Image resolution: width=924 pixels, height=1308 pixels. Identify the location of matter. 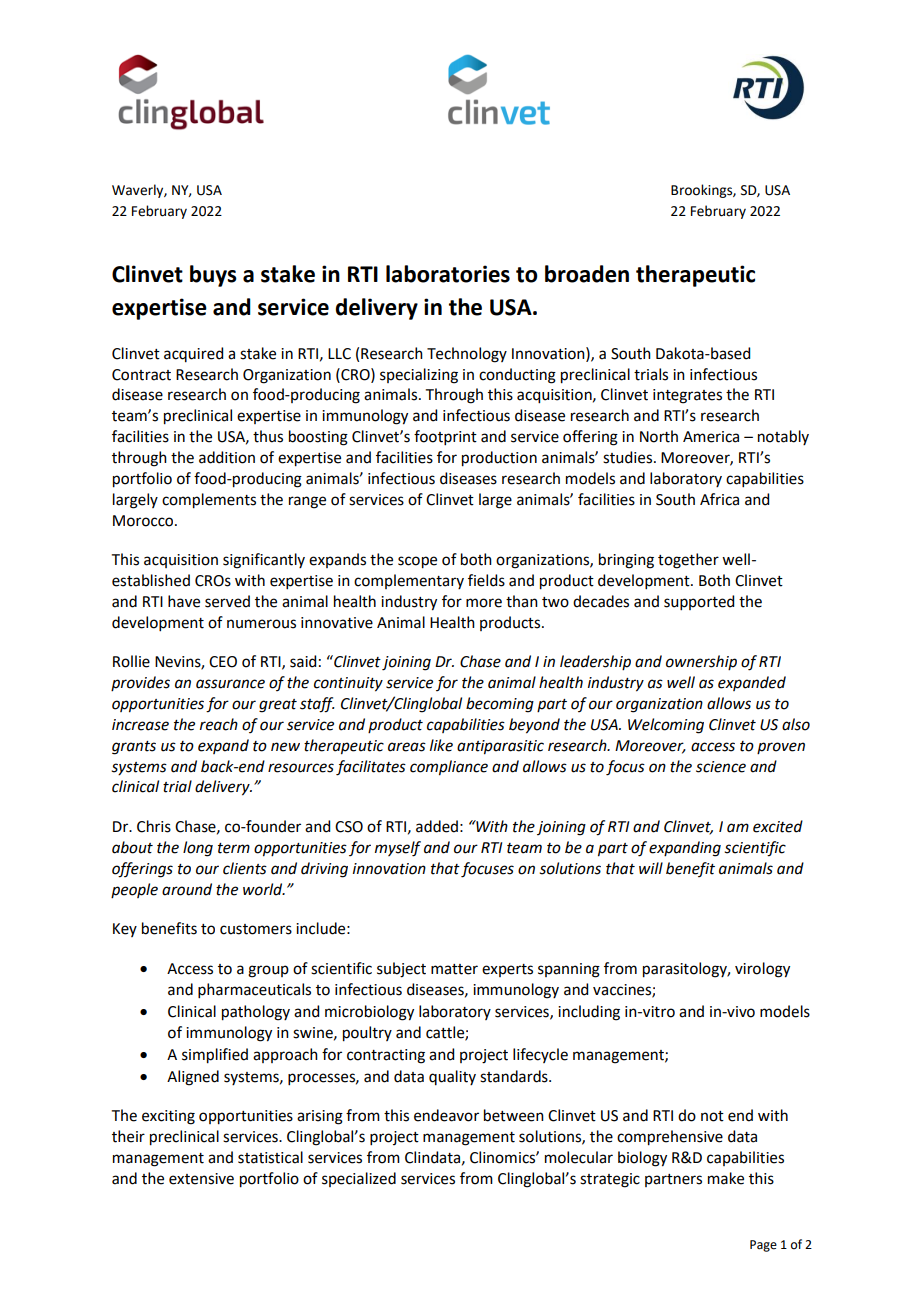
(454, 969).
